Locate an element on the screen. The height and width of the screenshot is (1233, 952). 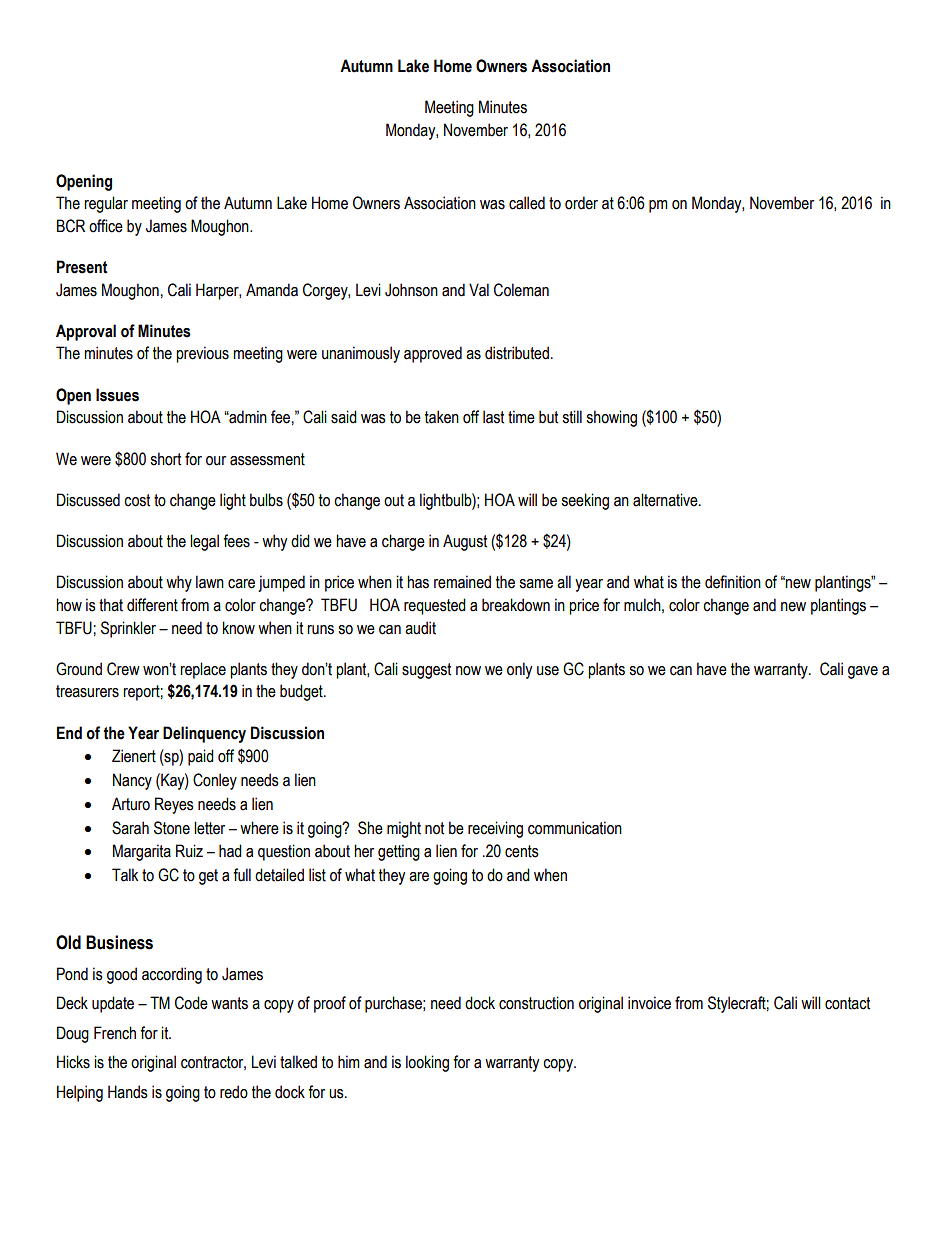
Sprinkler is located at coordinates (128, 629).
